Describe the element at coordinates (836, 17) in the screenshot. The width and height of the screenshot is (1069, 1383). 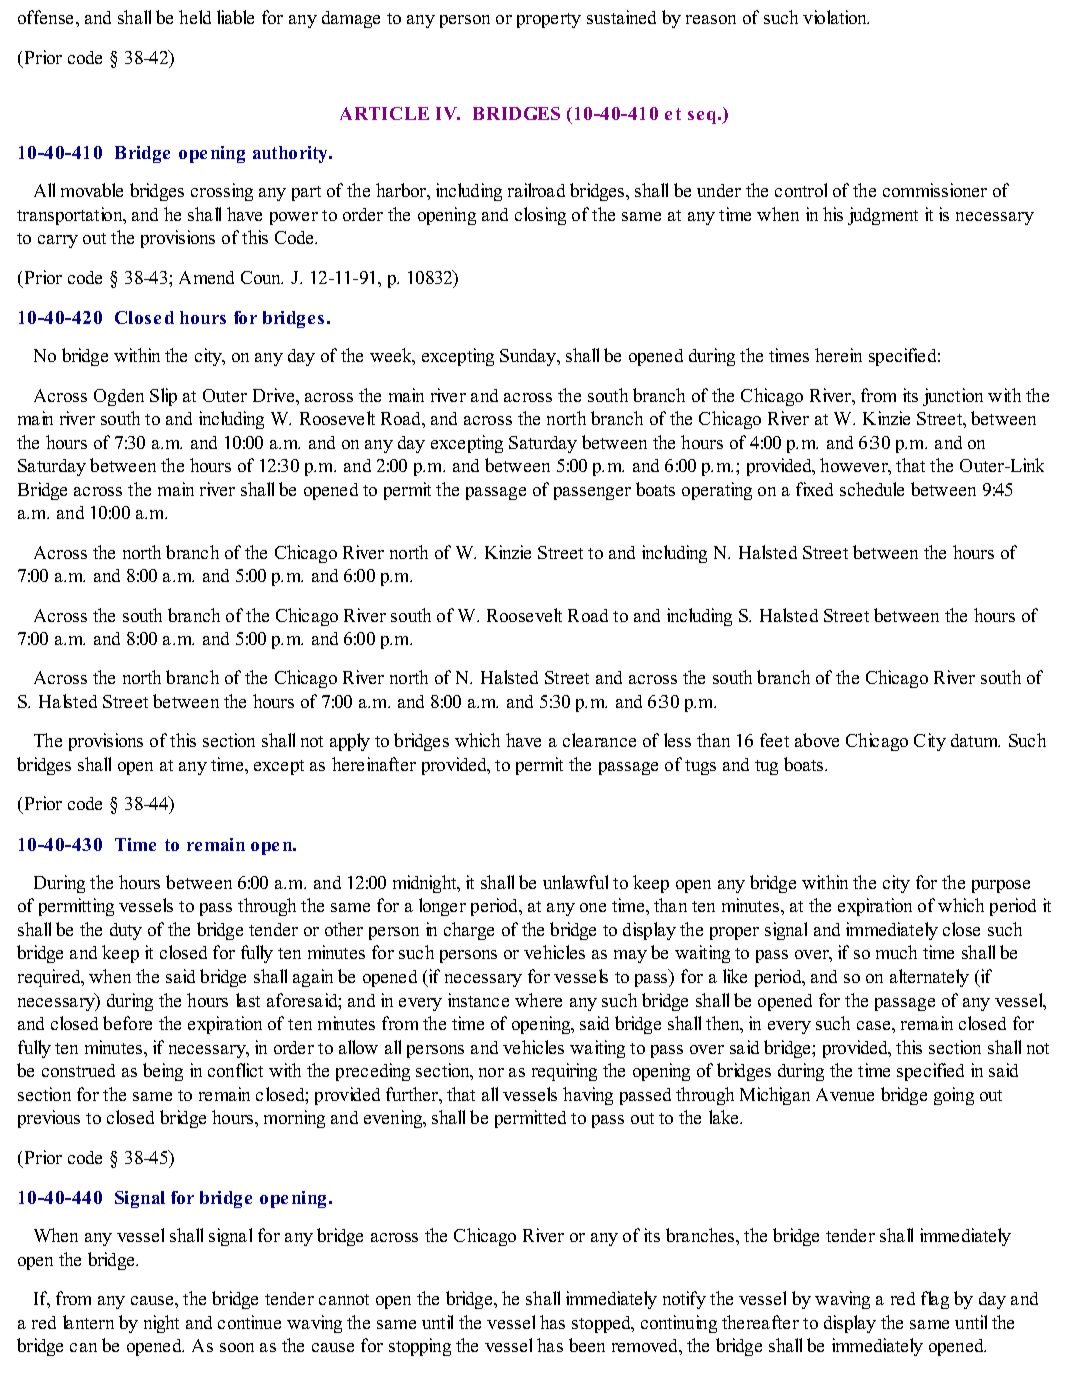
I see `violation` at that location.
